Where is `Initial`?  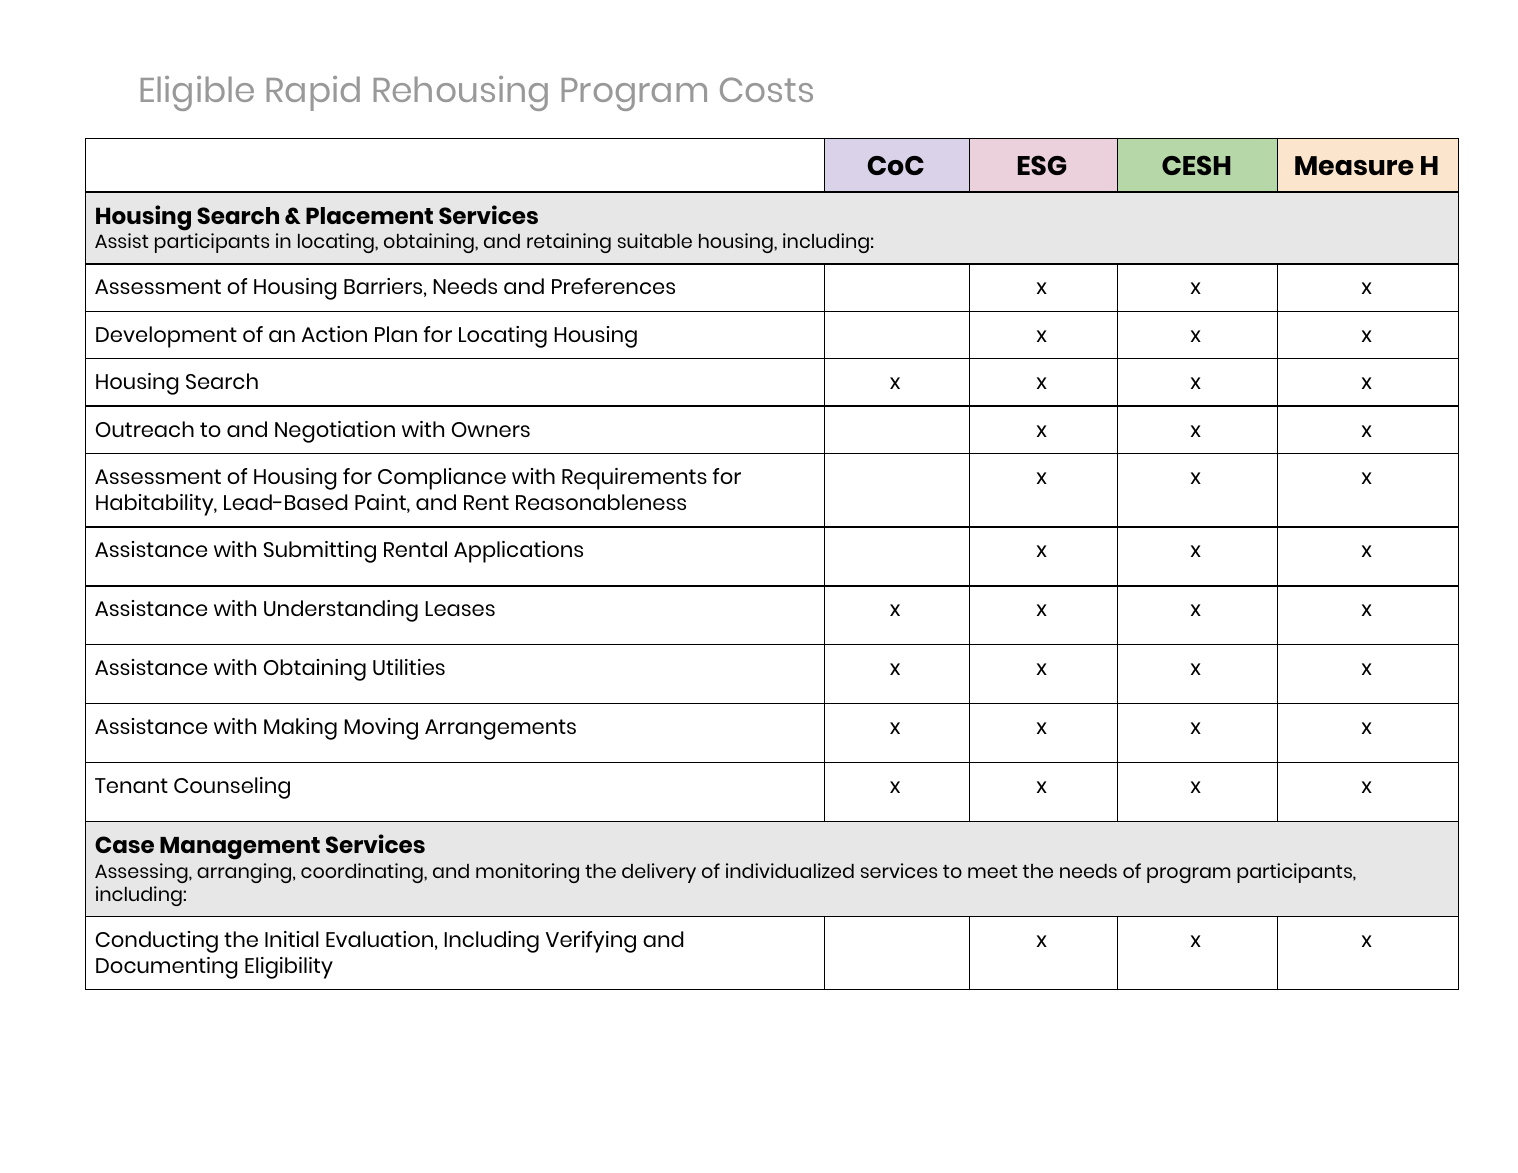 Initial is located at coordinates (292, 939).
